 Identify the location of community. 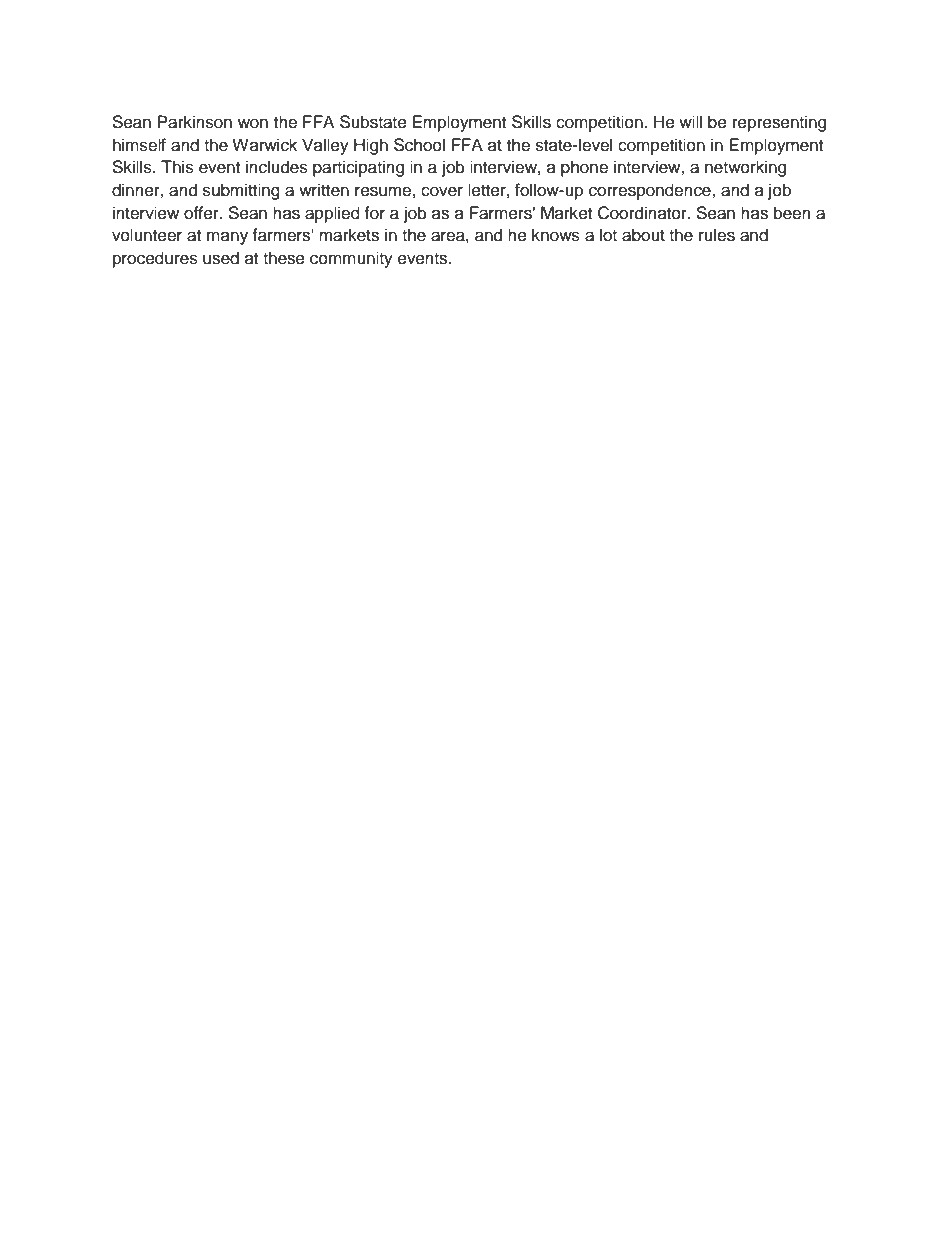
(351, 259).
